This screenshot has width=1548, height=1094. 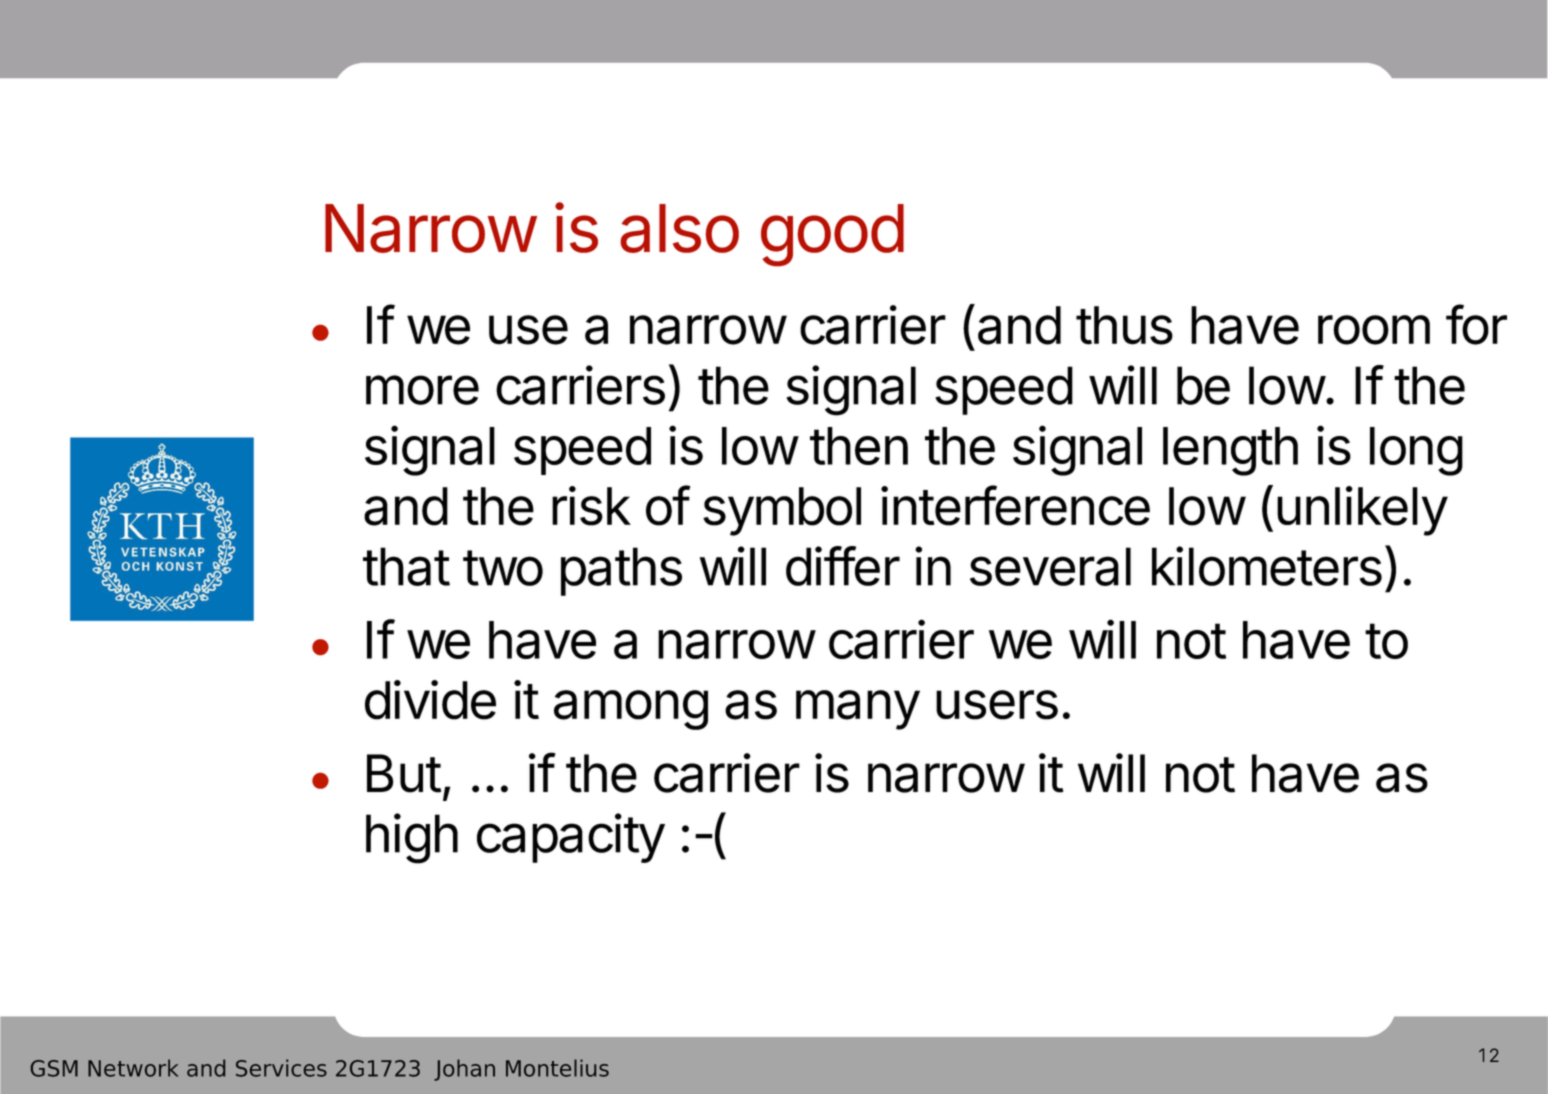 What do you see at coordinates (1374, 330) in the screenshot?
I see `room` at bounding box center [1374, 330].
